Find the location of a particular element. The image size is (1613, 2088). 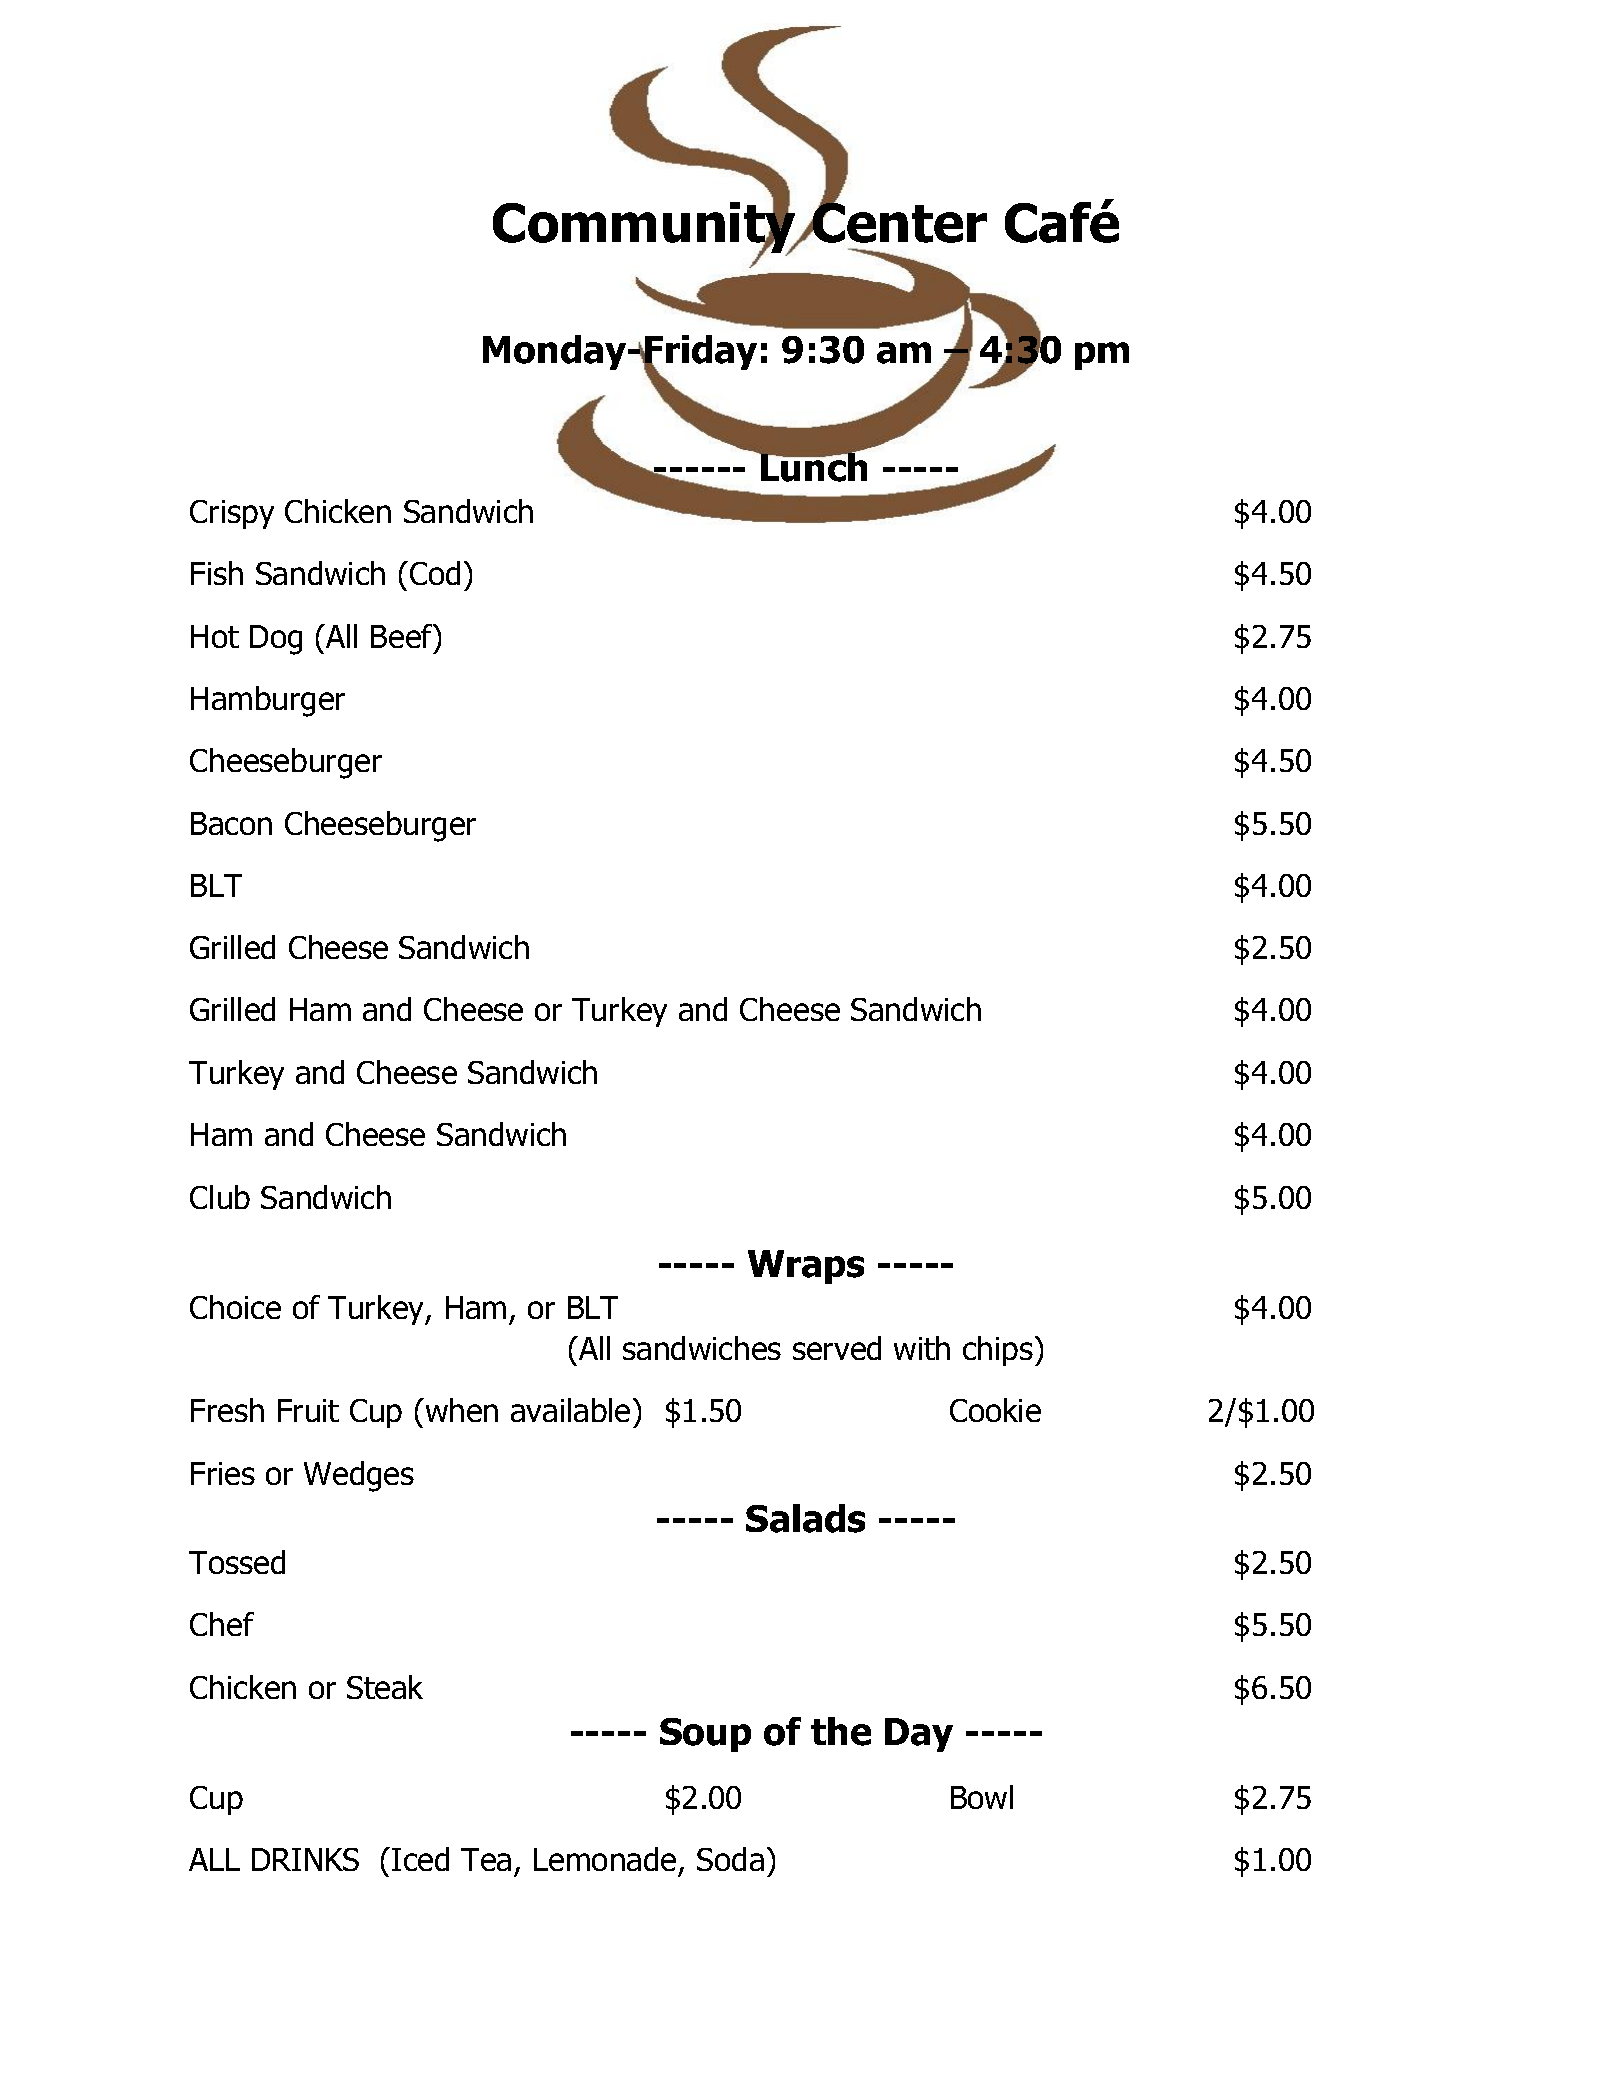

Community is located at coordinates (646, 228).
